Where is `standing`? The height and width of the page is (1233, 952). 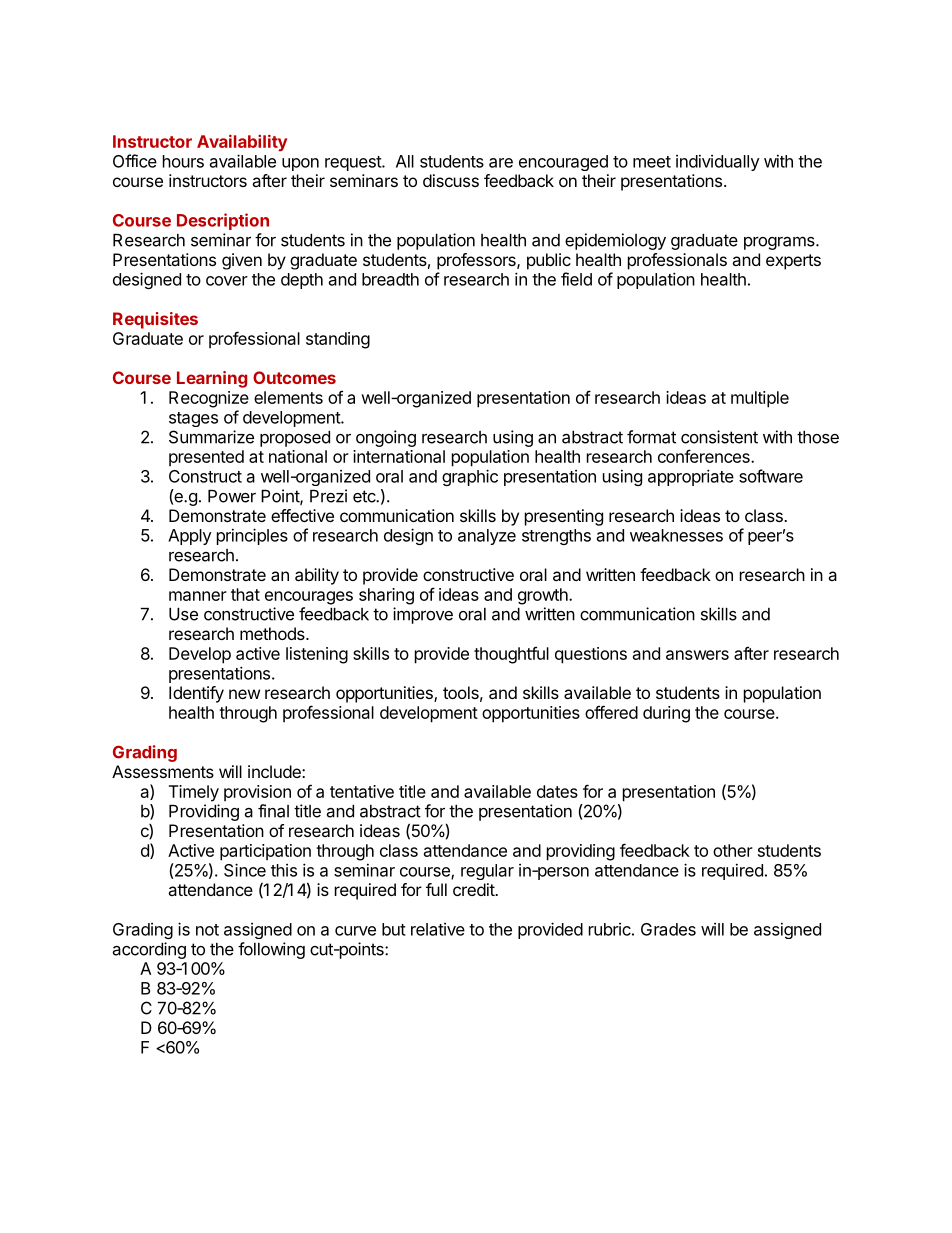
standing is located at coordinates (338, 340).
